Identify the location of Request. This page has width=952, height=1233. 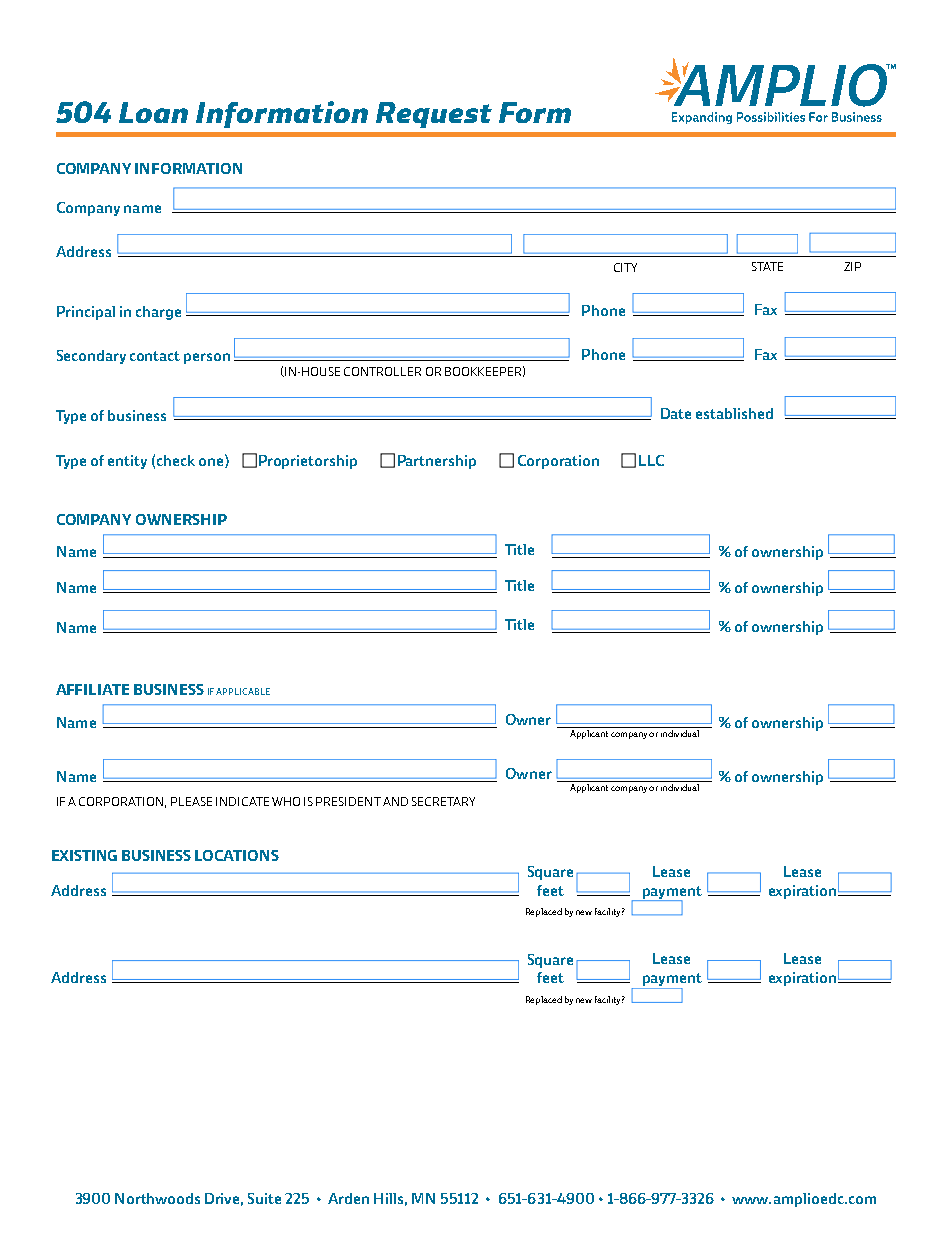
(434, 115).
